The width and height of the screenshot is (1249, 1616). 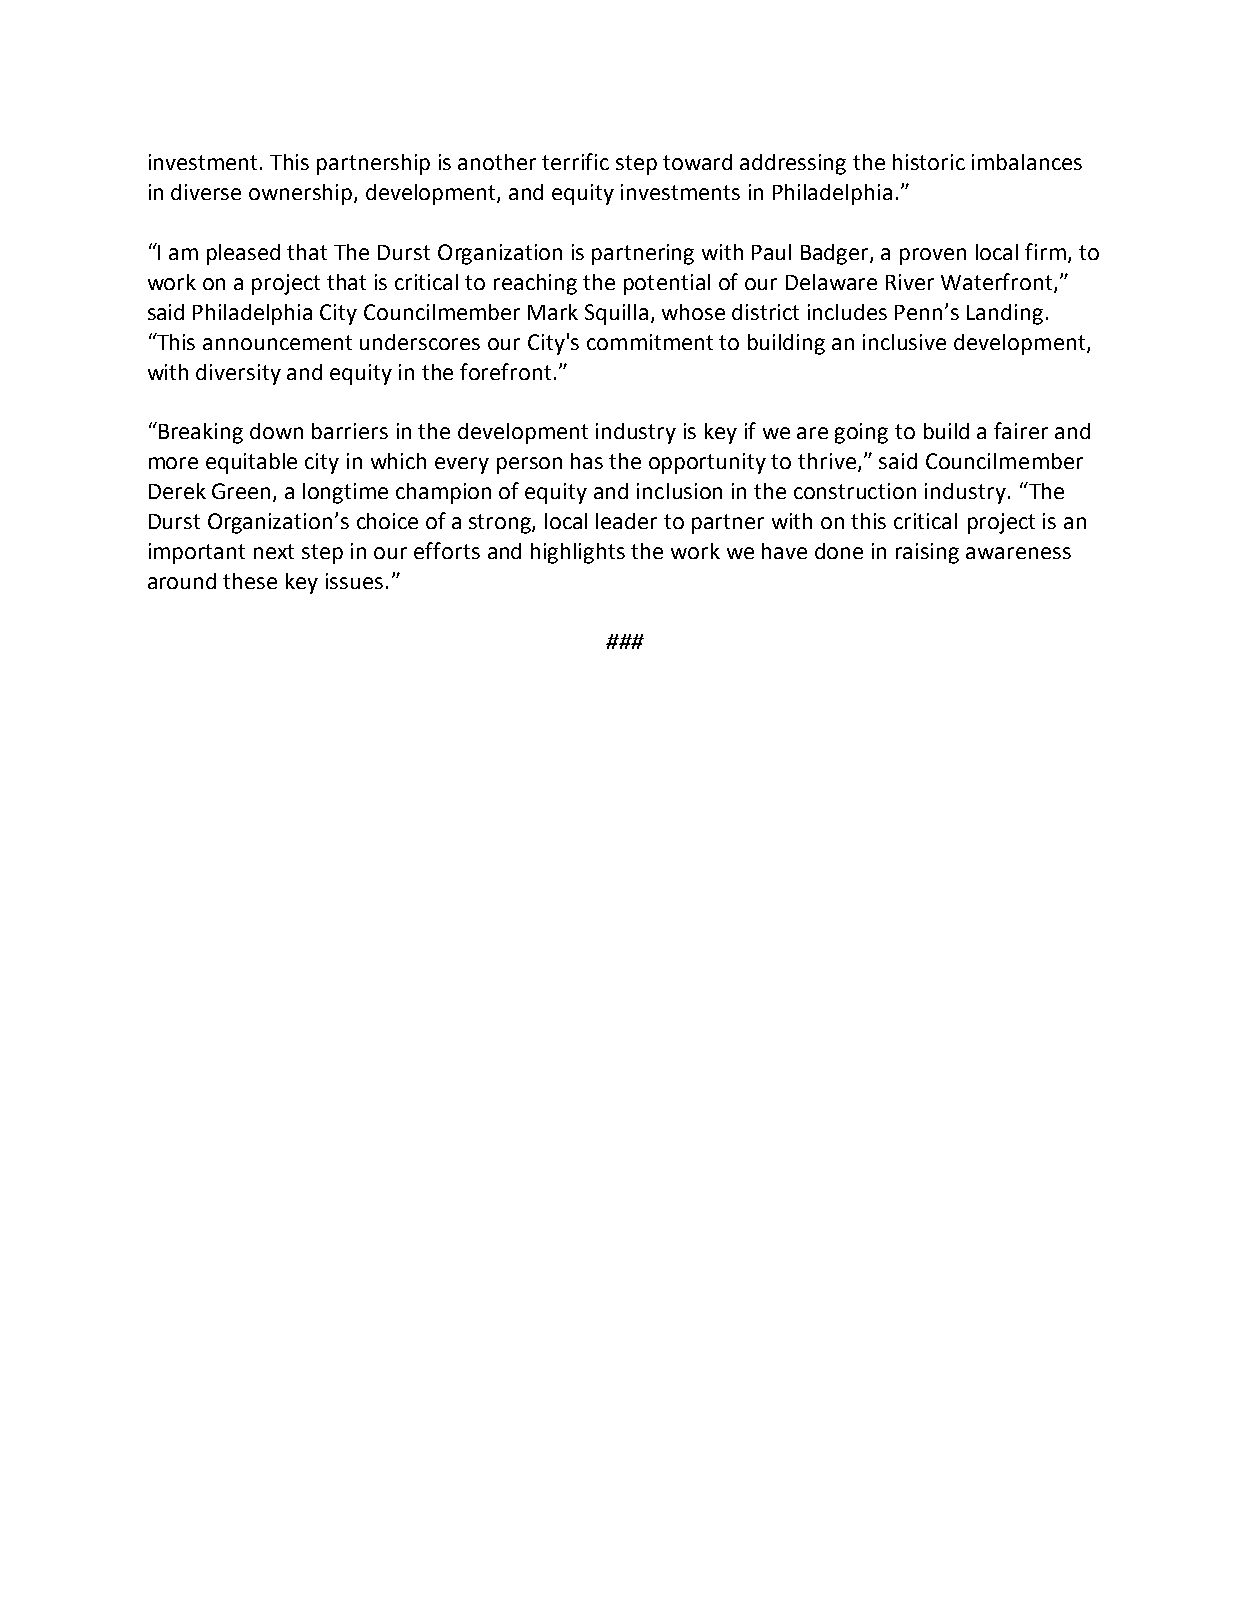 What do you see at coordinates (578, 553) in the screenshot?
I see `highlights` at bounding box center [578, 553].
